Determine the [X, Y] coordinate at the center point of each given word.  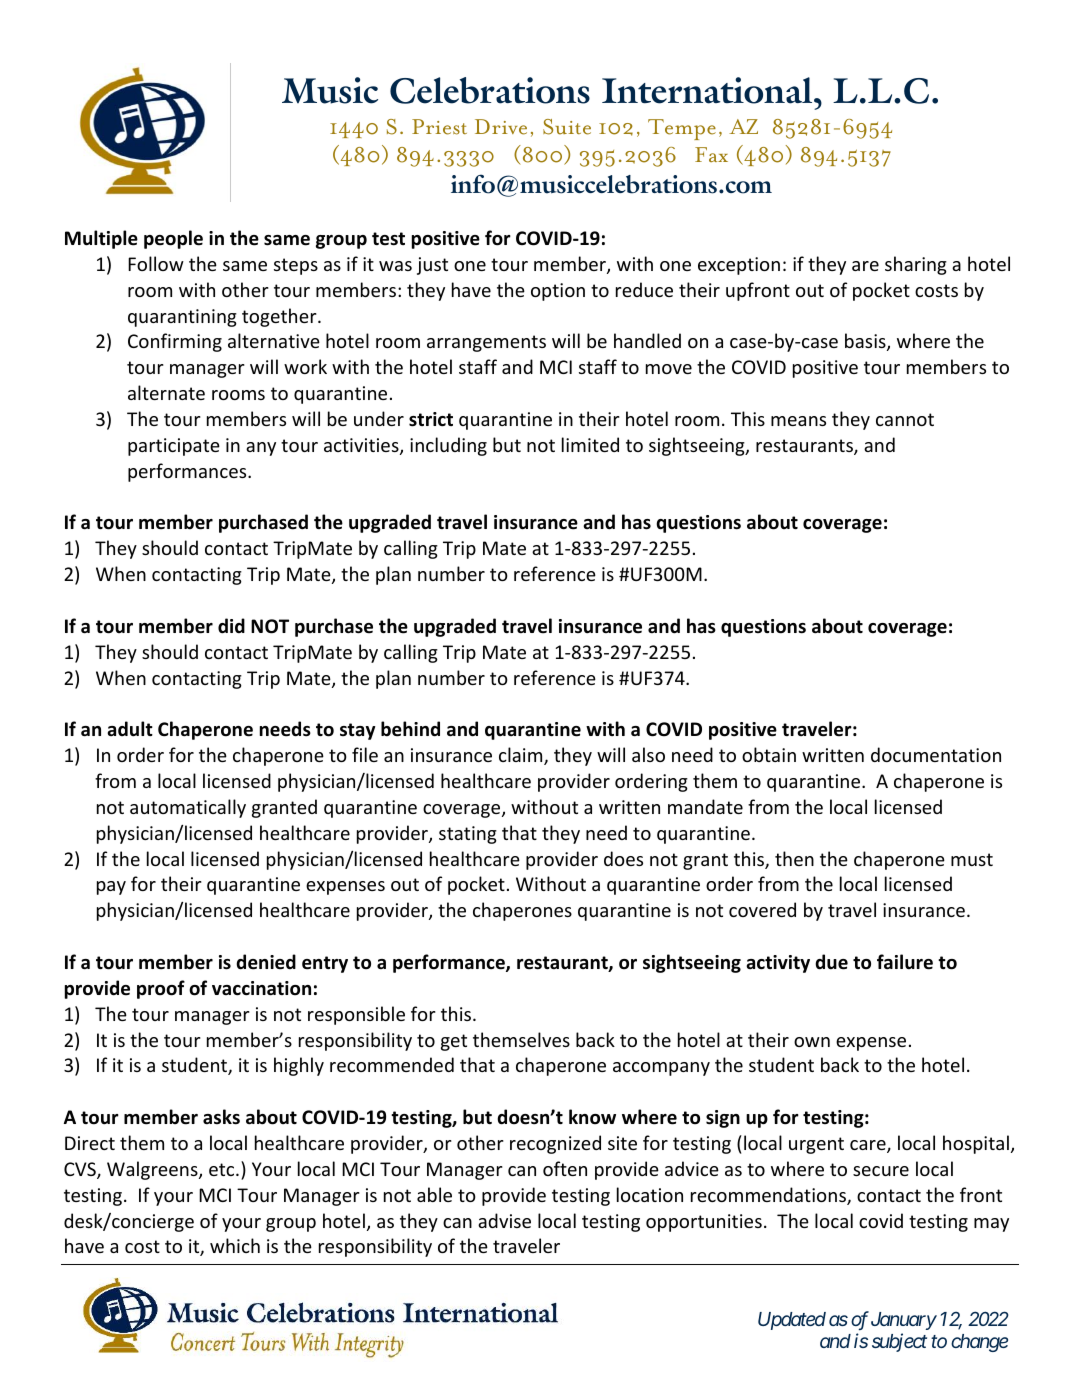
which [235, 1245]
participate [174, 447]
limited [590, 444]
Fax [711, 154]
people [173, 239]
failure [905, 962]
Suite [567, 127]
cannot [905, 419]
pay [111, 888]
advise [504, 1220]
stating [468, 835]
